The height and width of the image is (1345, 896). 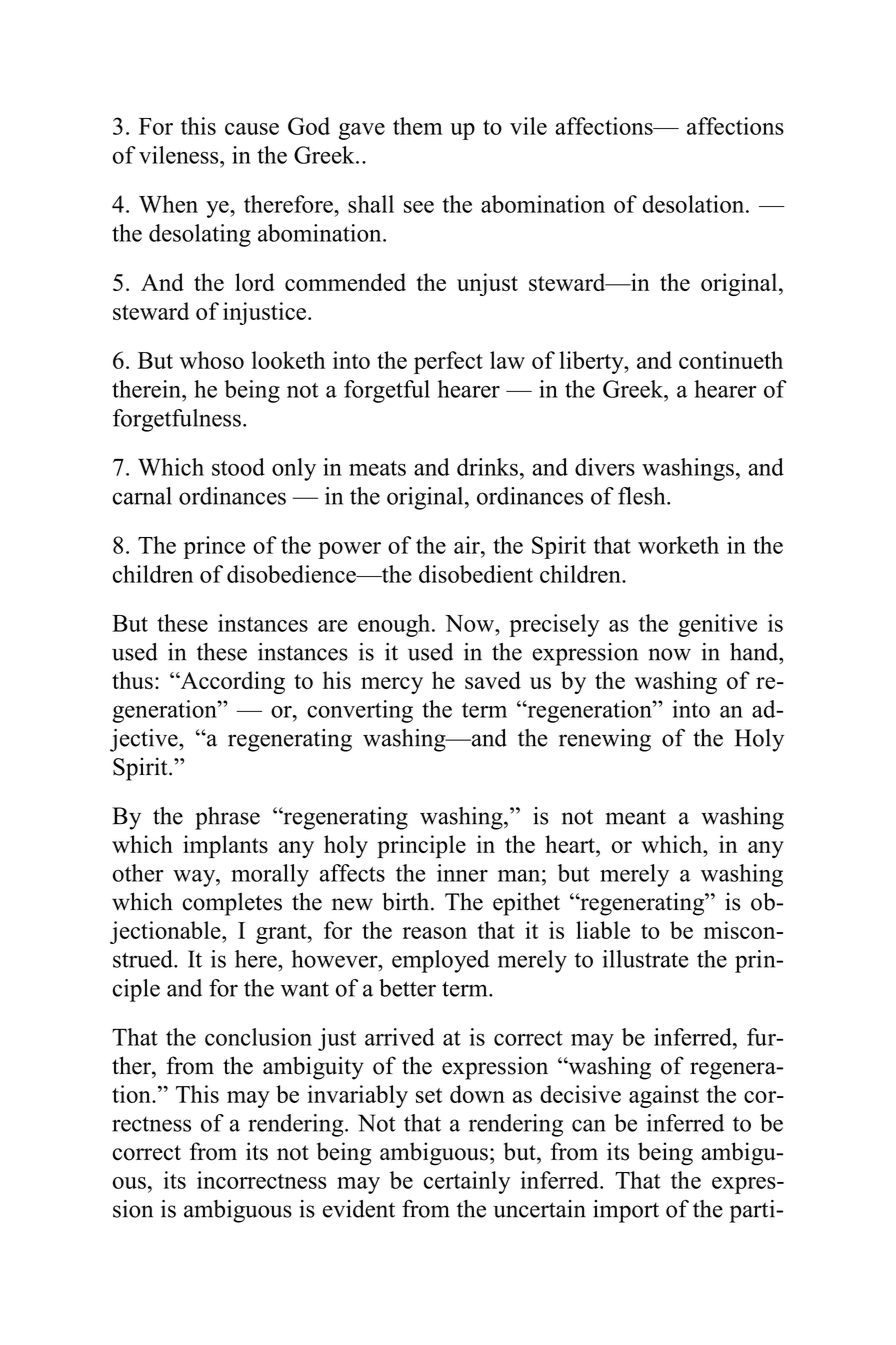 What do you see at coordinates (392, 685) in the image?
I see `mercy` at bounding box center [392, 685].
